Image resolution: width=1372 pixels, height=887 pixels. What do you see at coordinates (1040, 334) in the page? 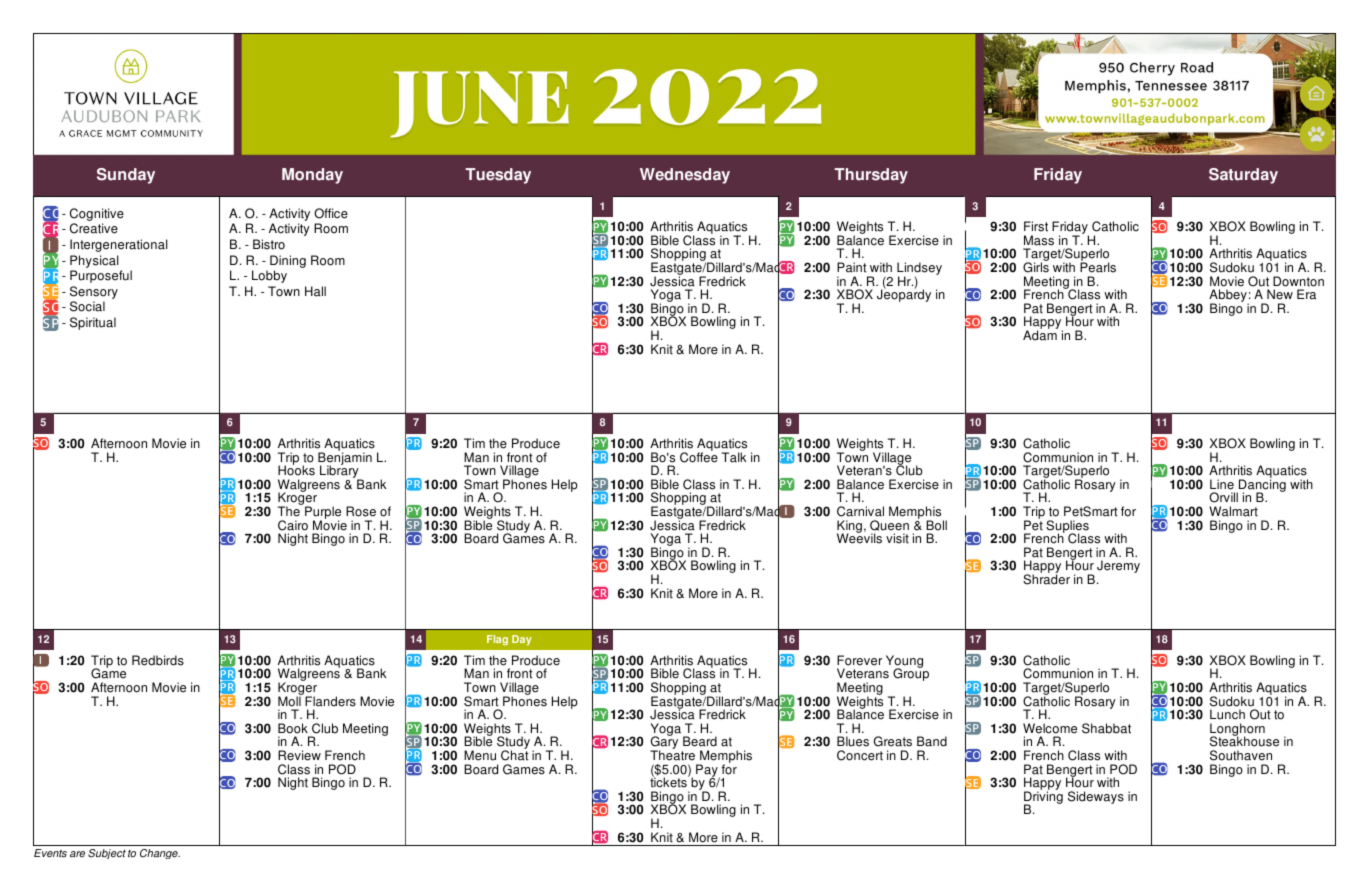
I see `Adam` at bounding box center [1040, 334].
